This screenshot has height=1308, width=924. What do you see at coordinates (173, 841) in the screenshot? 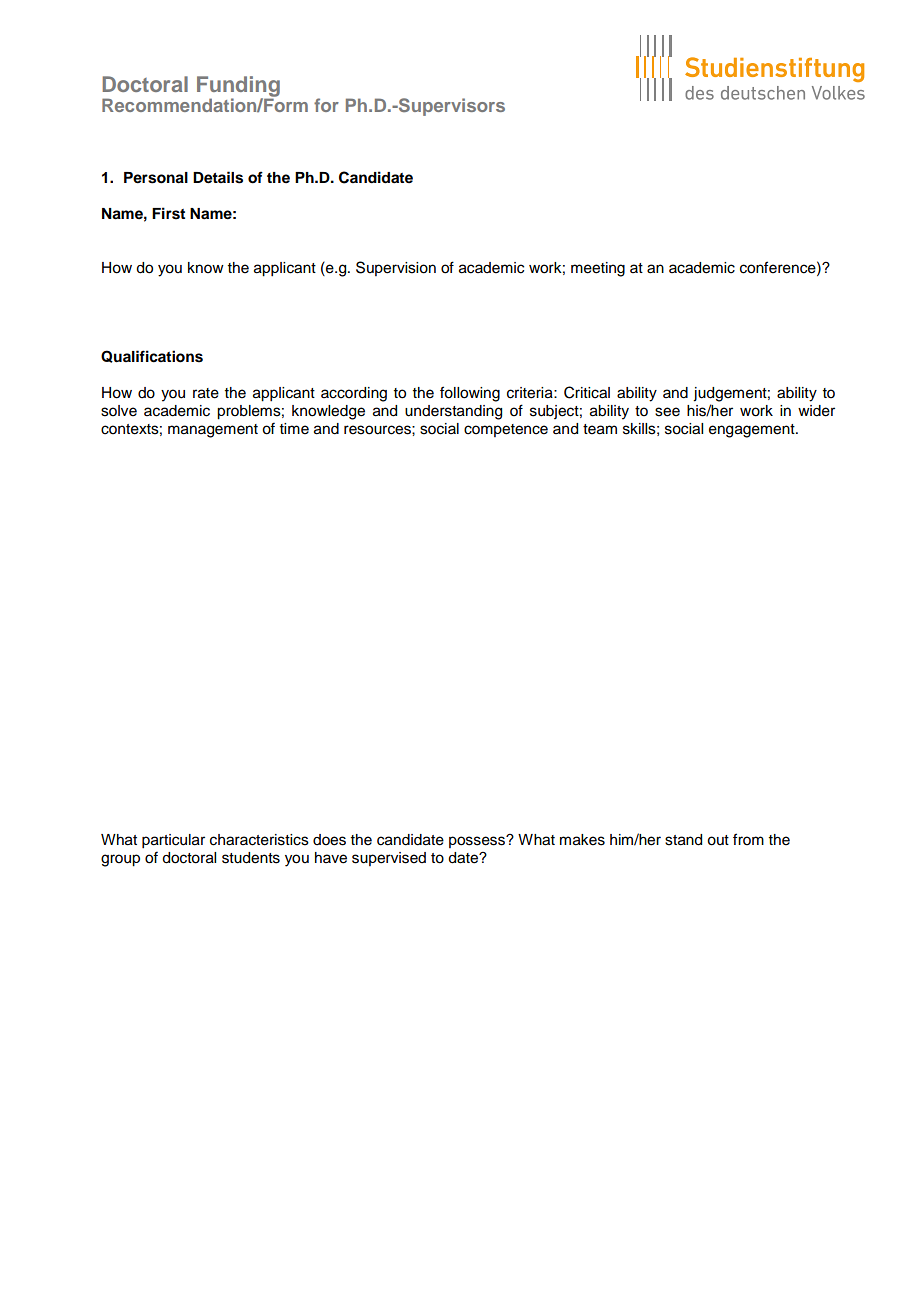
I see `particular` at bounding box center [173, 841].
